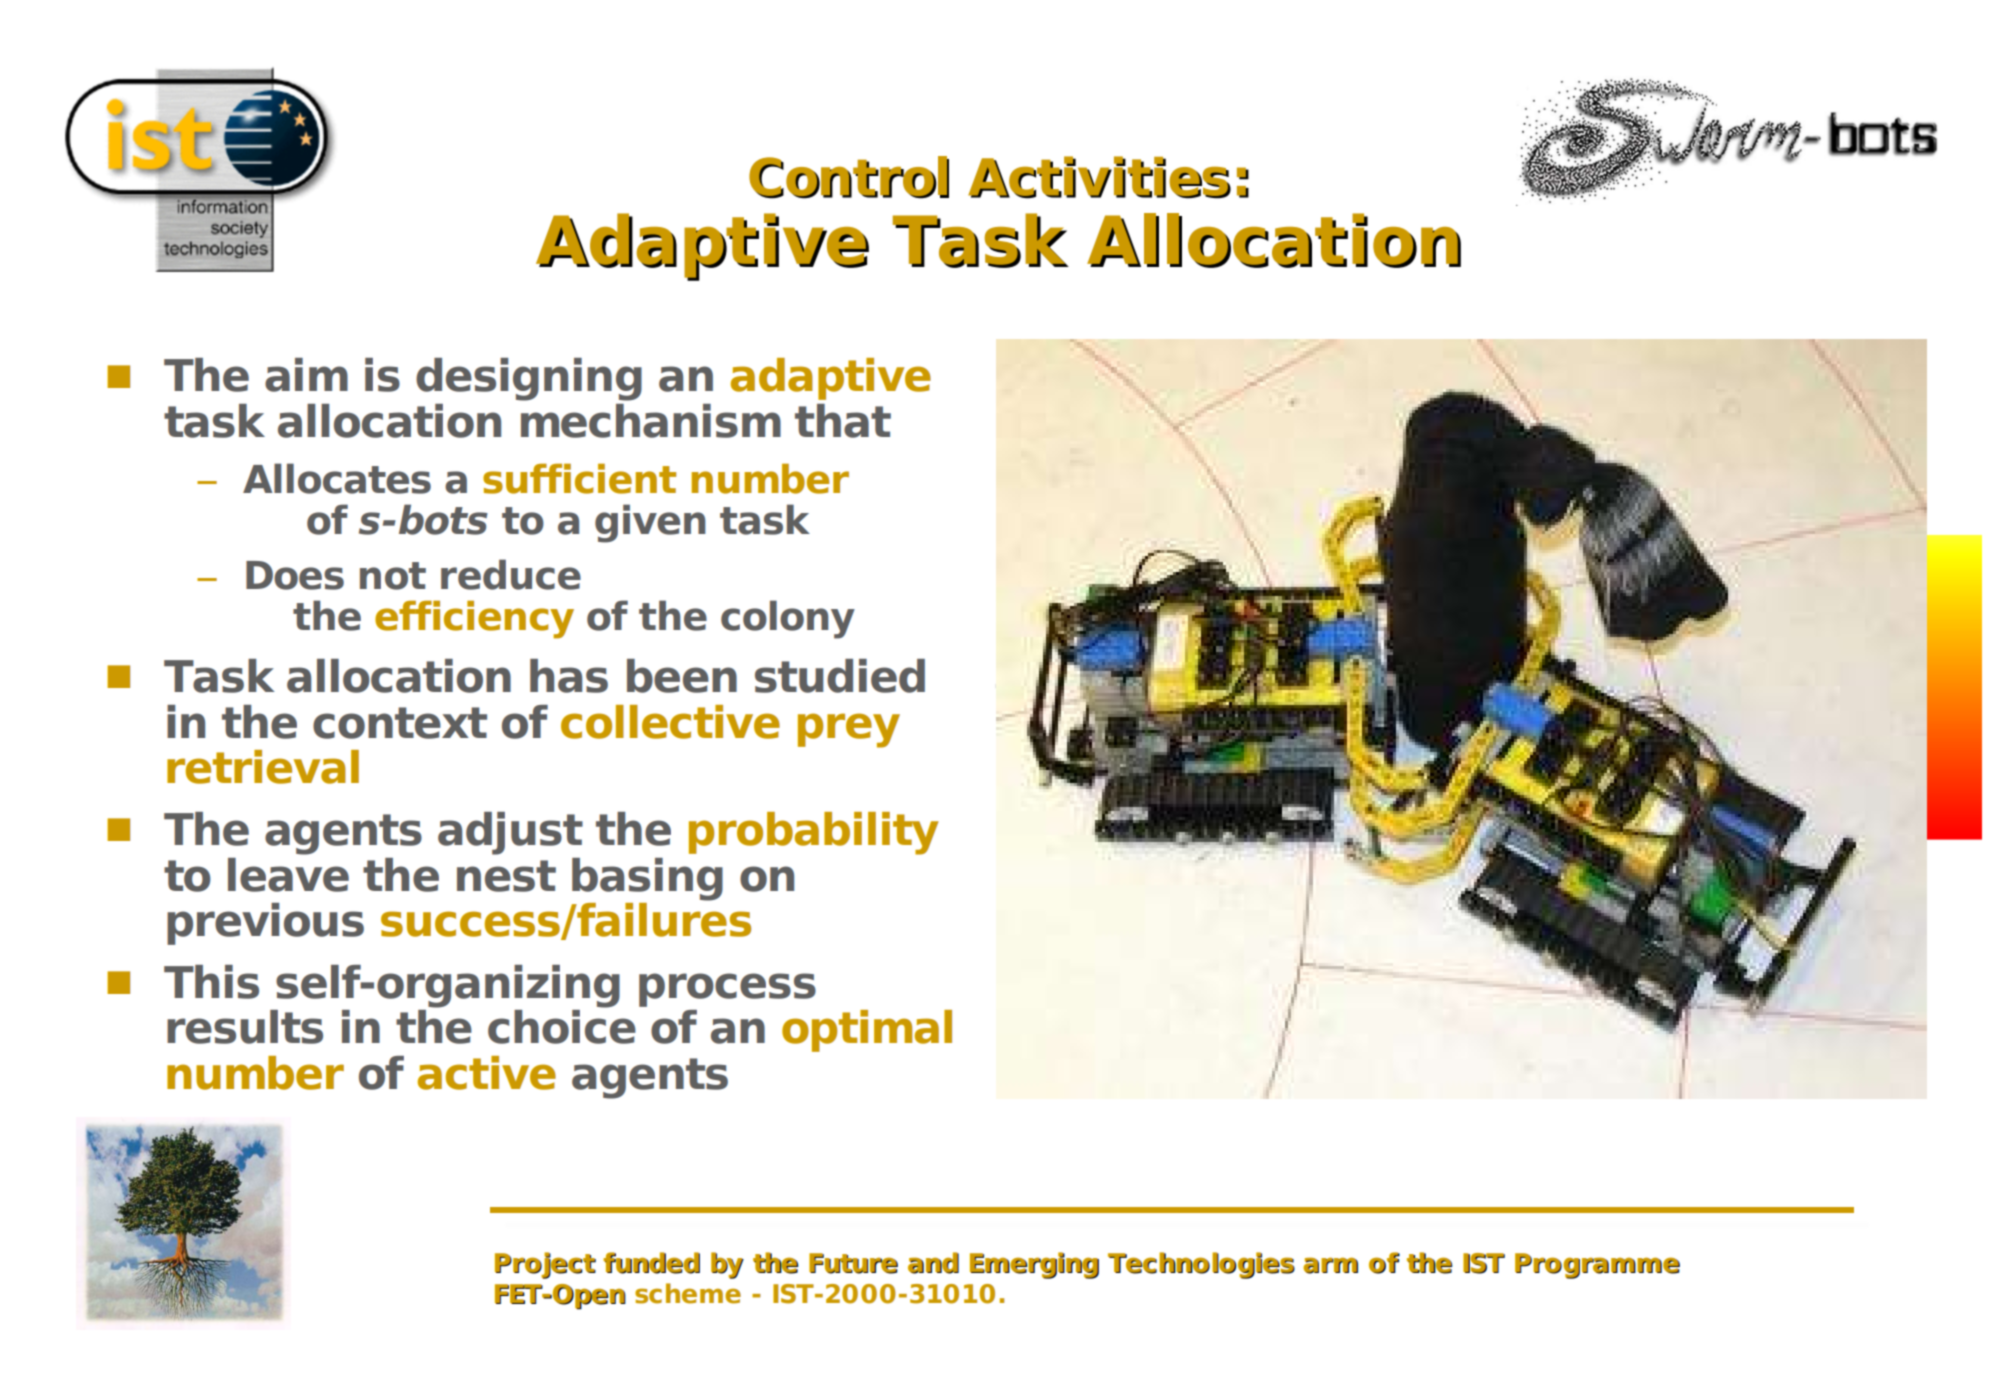 This image has width=1991, height=1378. What do you see at coordinates (840, 676) in the image?
I see `studied` at bounding box center [840, 676].
